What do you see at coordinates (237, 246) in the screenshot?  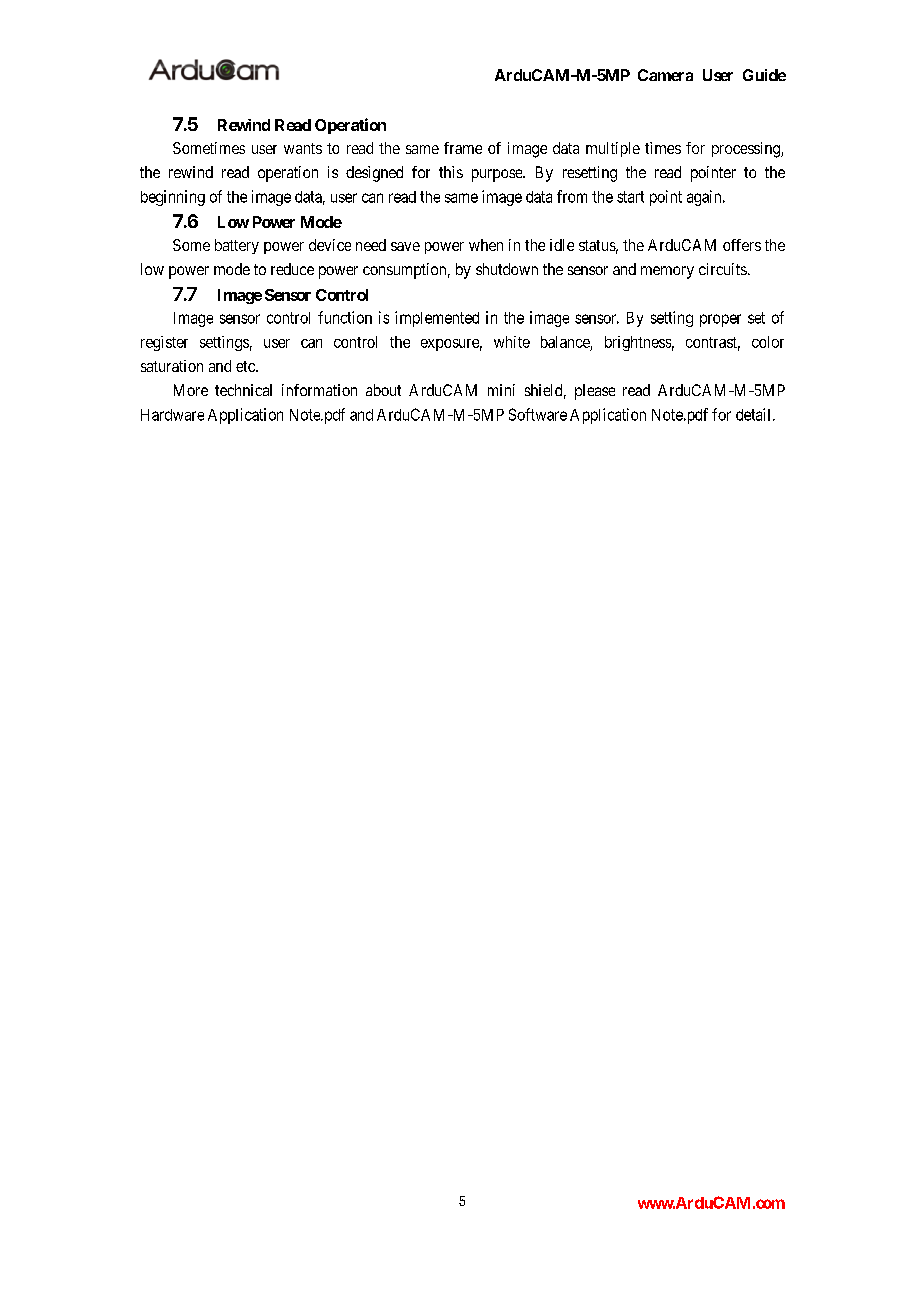 I see `battery` at bounding box center [237, 246].
